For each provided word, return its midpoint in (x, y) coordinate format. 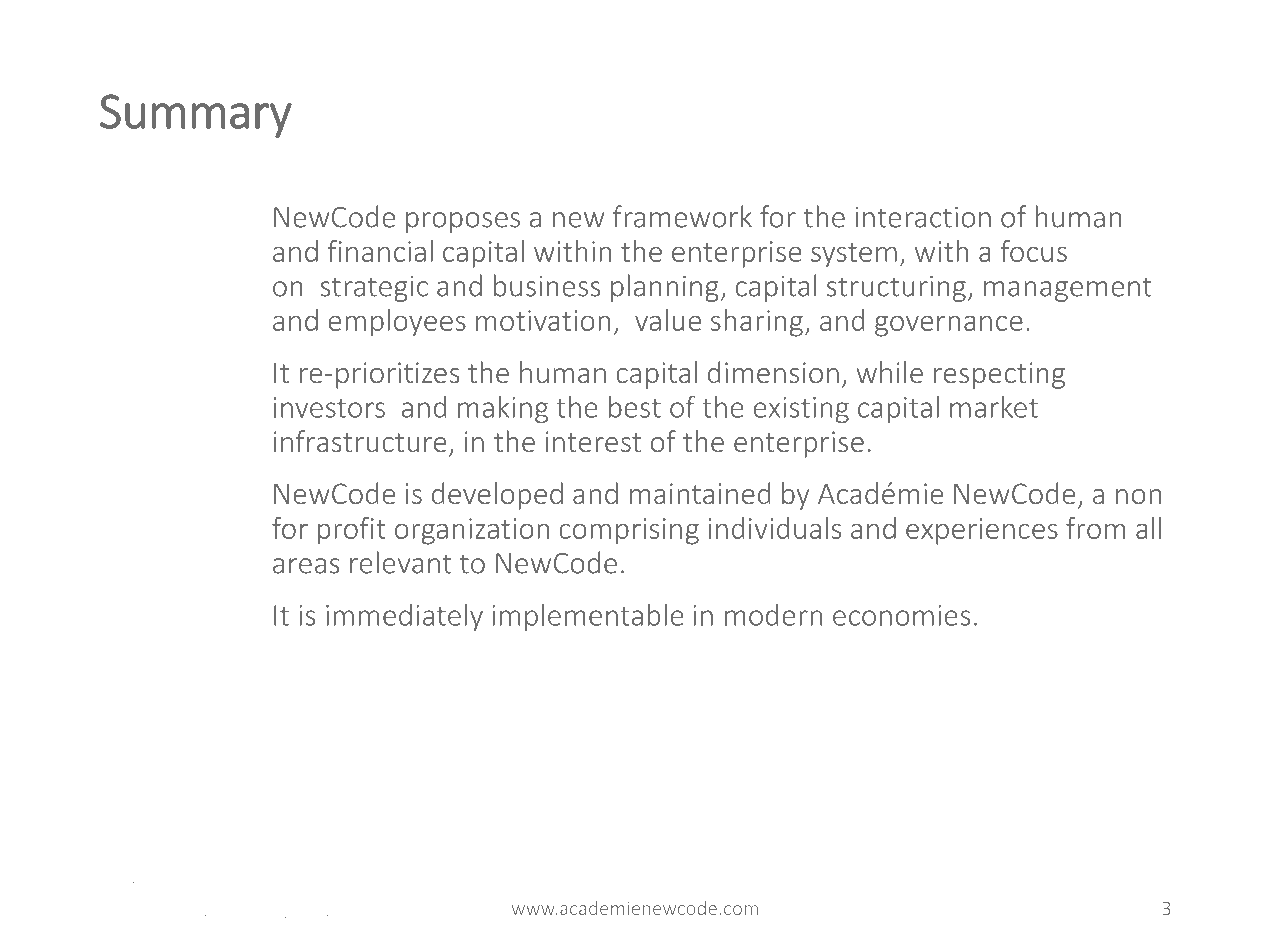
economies (901, 615)
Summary (196, 116)
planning (665, 288)
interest (593, 441)
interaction (923, 217)
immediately (404, 617)
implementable (588, 617)
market (994, 407)
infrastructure (360, 441)
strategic (374, 289)
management (1068, 289)
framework (682, 216)
